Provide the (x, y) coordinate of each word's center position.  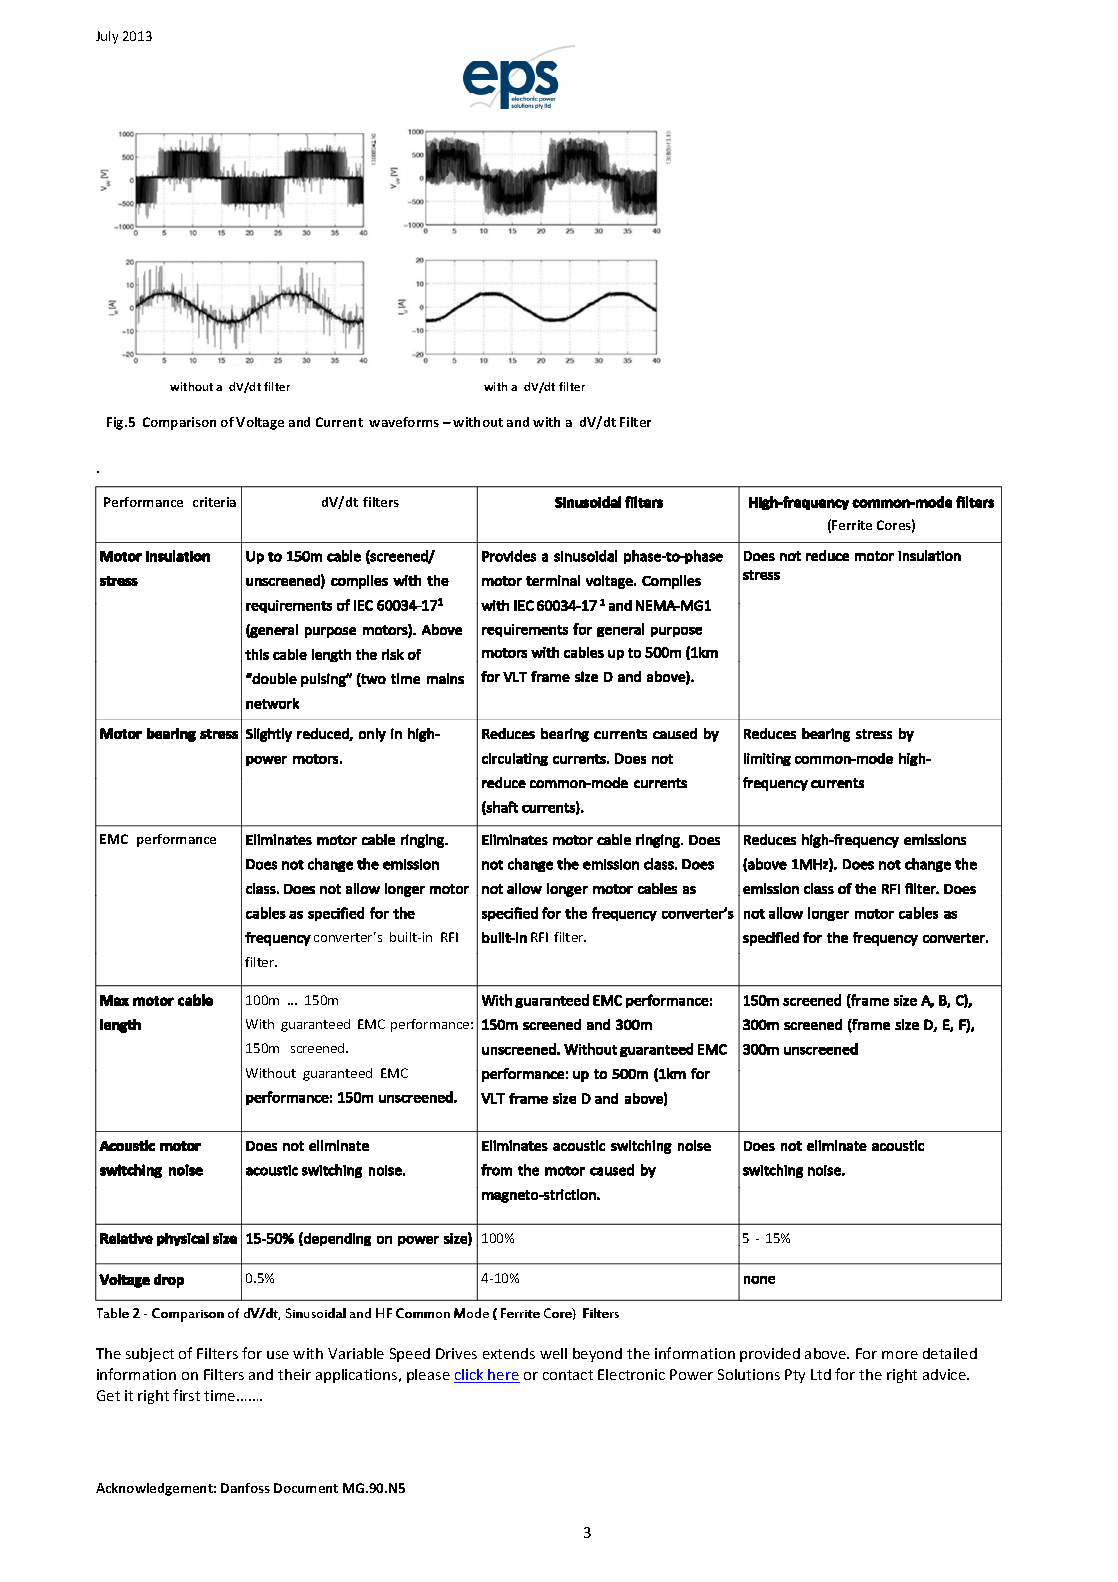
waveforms (404, 422)
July (107, 37)
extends (509, 1353)
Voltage (260, 423)
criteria (214, 502)
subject (150, 1355)
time (221, 1395)
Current (339, 422)
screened (319, 1048)
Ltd (821, 1374)
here (503, 1376)
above (827, 1353)
